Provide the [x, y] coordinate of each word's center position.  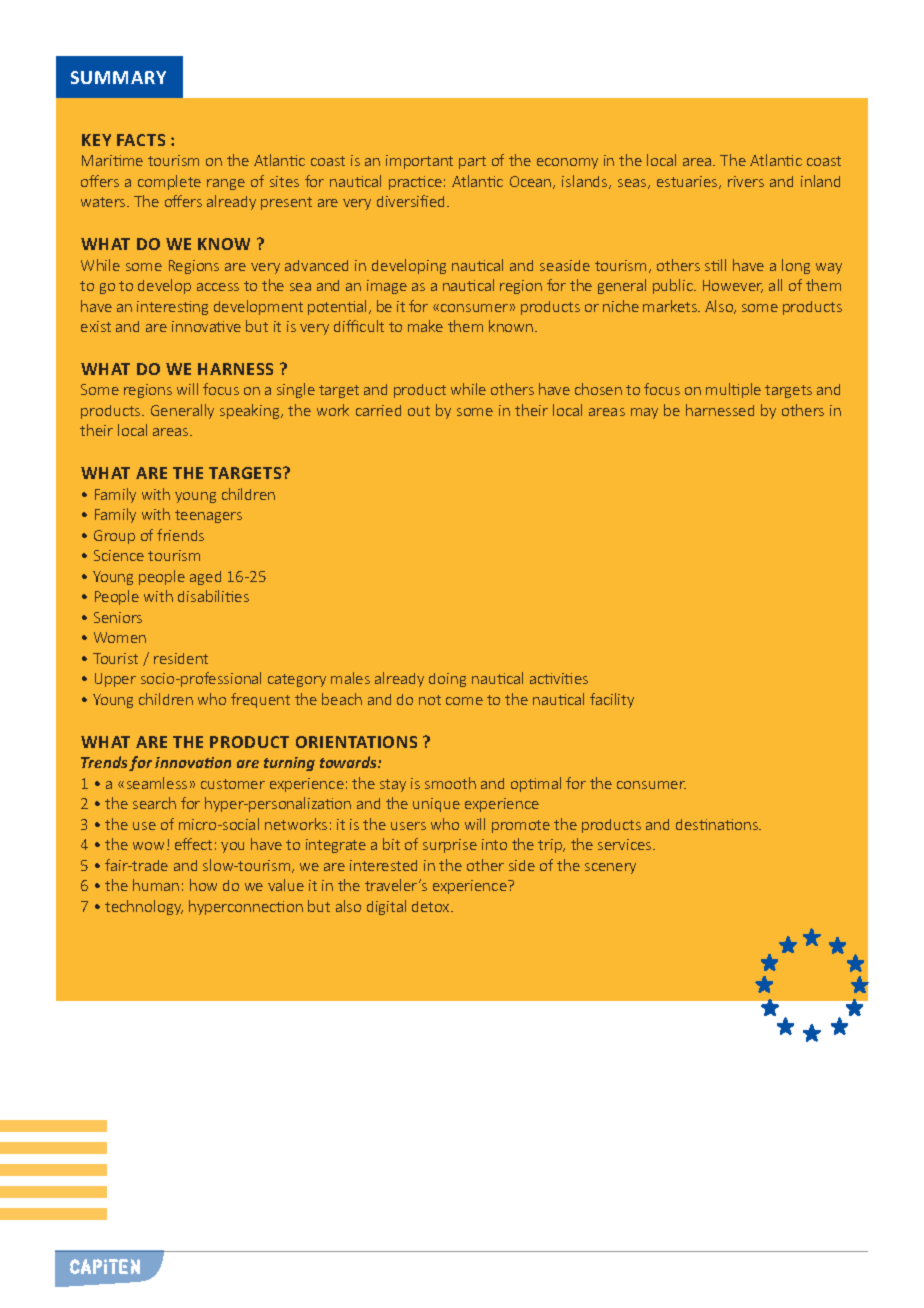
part [472, 162]
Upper [115, 680]
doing [447, 680]
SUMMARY [118, 77]
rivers [746, 181]
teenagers [208, 516]
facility [612, 700]
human [156, 885]
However [733, 286]
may [644, 413]
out [419, 411]
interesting [172, 308]
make [425, 326]
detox [432, 906]
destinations [718, 824]
